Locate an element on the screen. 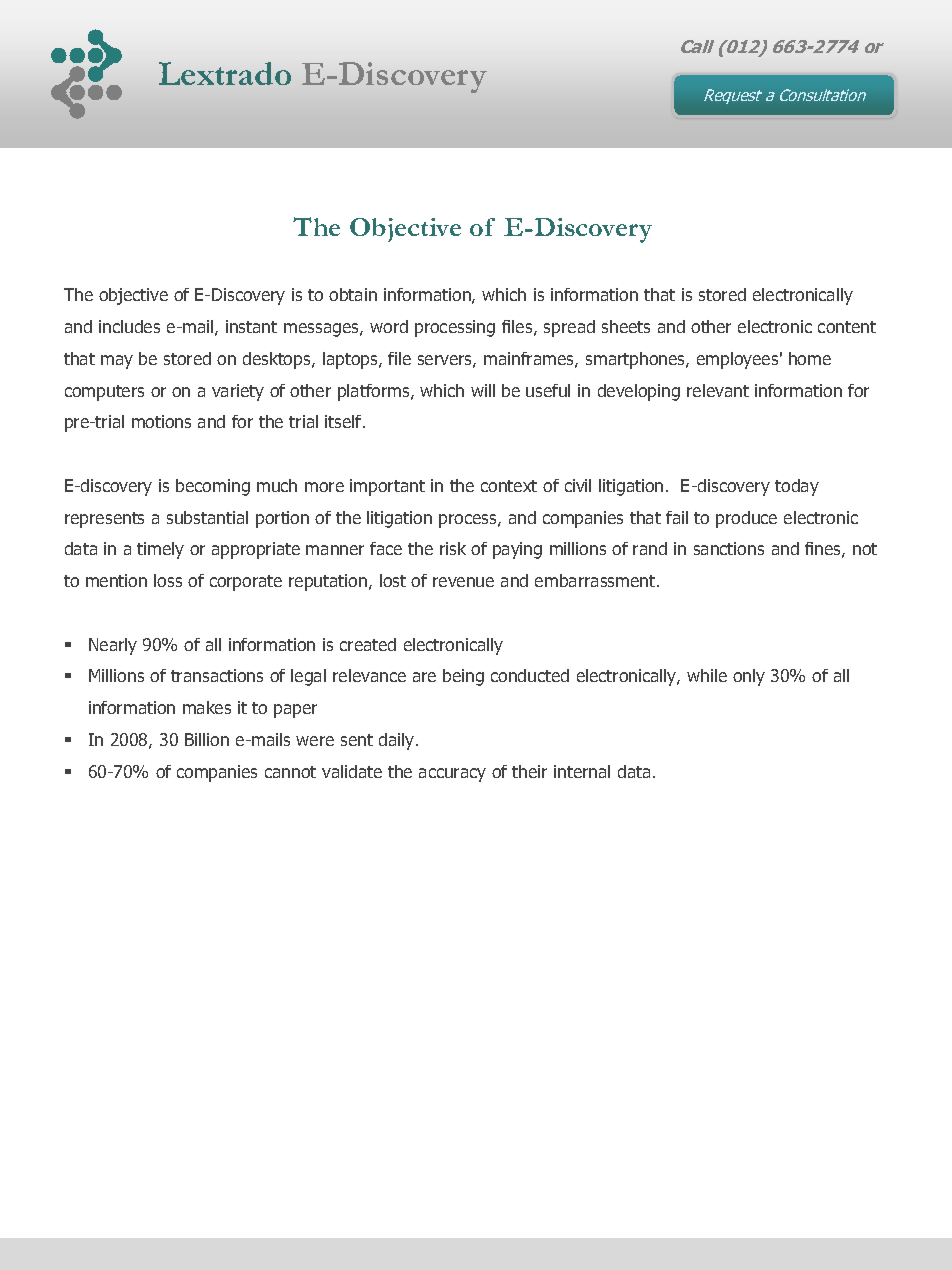 This screenshot has height=1270, width=952. embarrassment is located at coordinates (596, 580).
